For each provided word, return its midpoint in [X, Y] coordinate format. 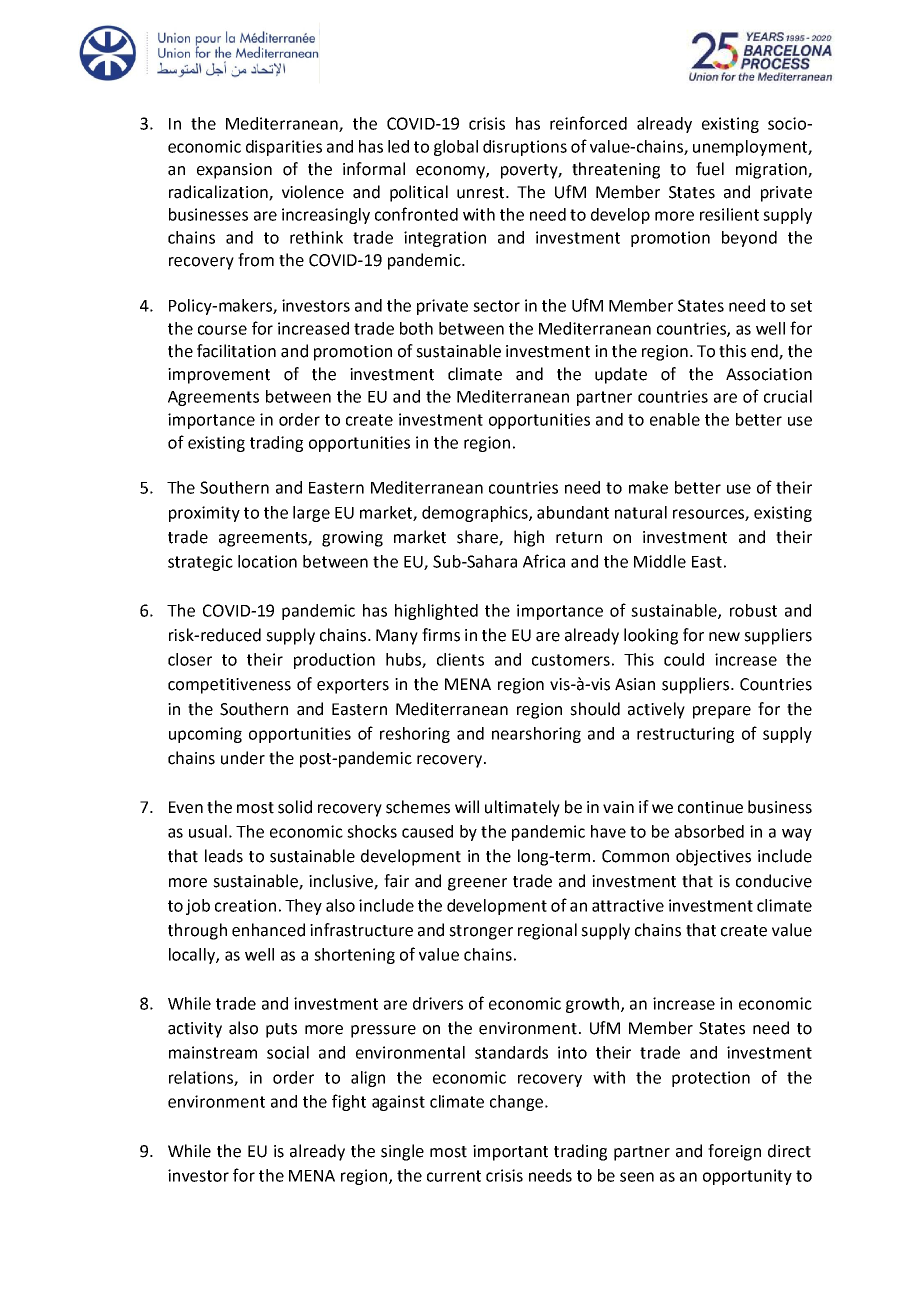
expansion [234, 171]
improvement [219, 376]
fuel [710, 169]
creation [245, 905]
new [724, 637]
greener [477, 884]
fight [349, 1102]
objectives [713, 857]
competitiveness [229, 686]
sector [496, 306]
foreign [734, 1152]
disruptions [525, 148]
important [510, 1153]
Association [769, 374]
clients [460, 659]
